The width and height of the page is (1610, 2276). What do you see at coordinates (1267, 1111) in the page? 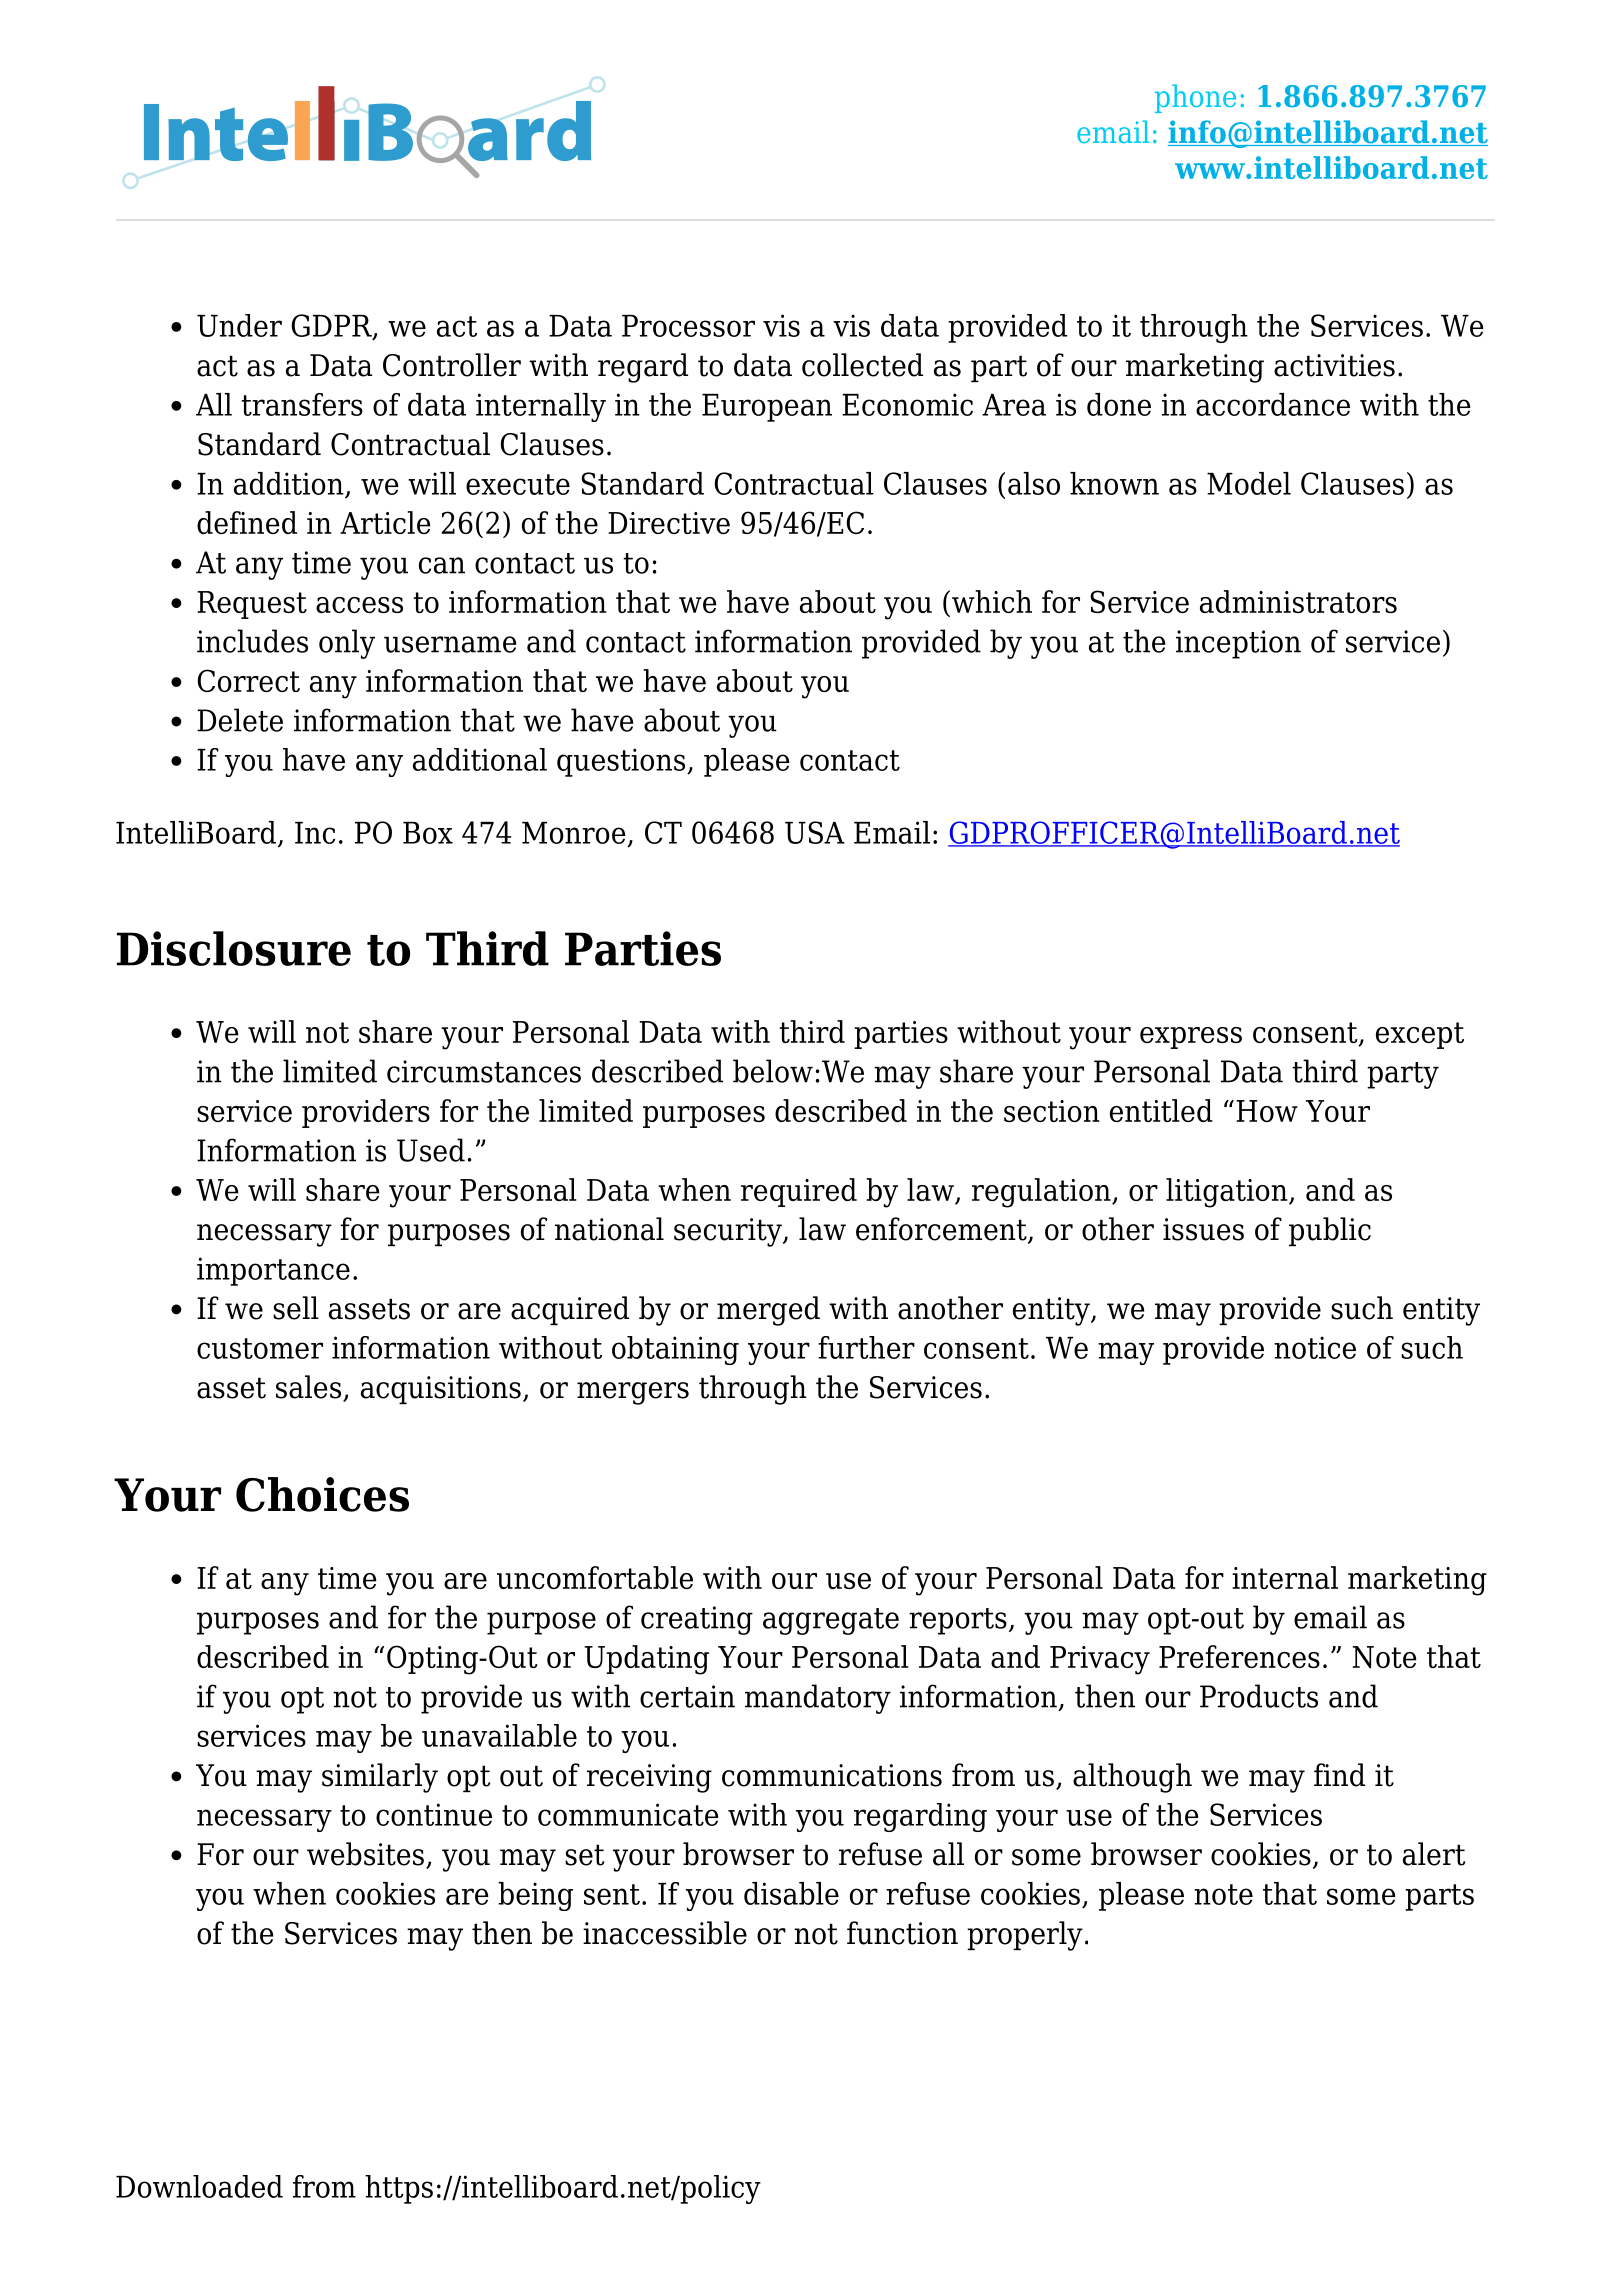
I see `How` at bounding box center [1267, 1111].
